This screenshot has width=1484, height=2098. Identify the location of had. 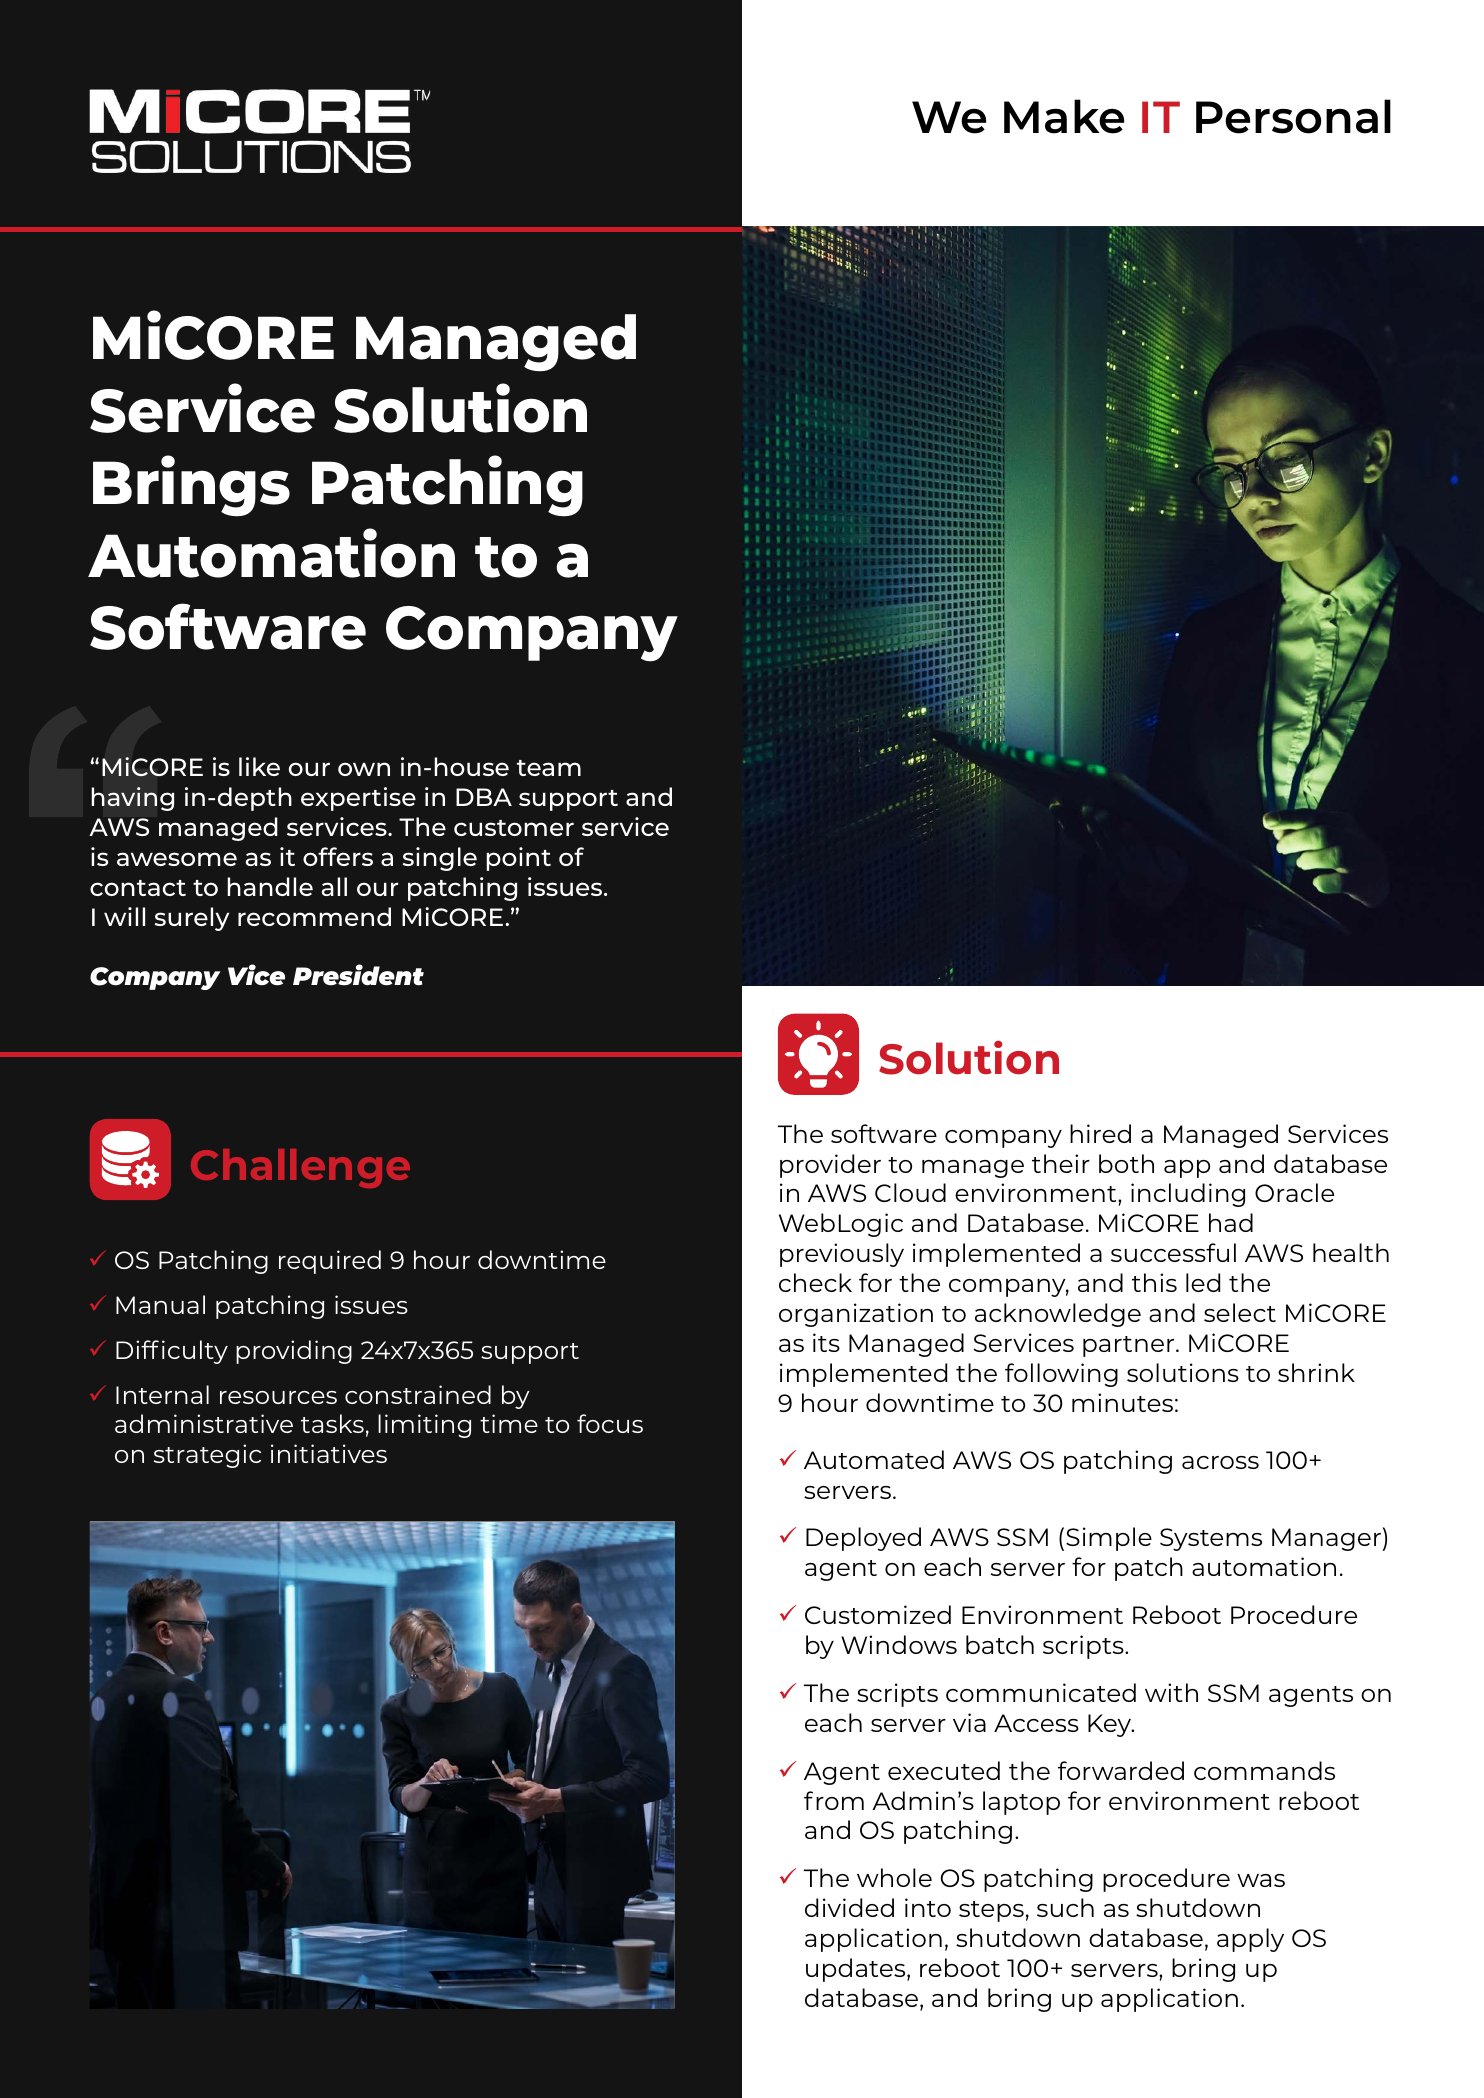
(1231, 1222).
